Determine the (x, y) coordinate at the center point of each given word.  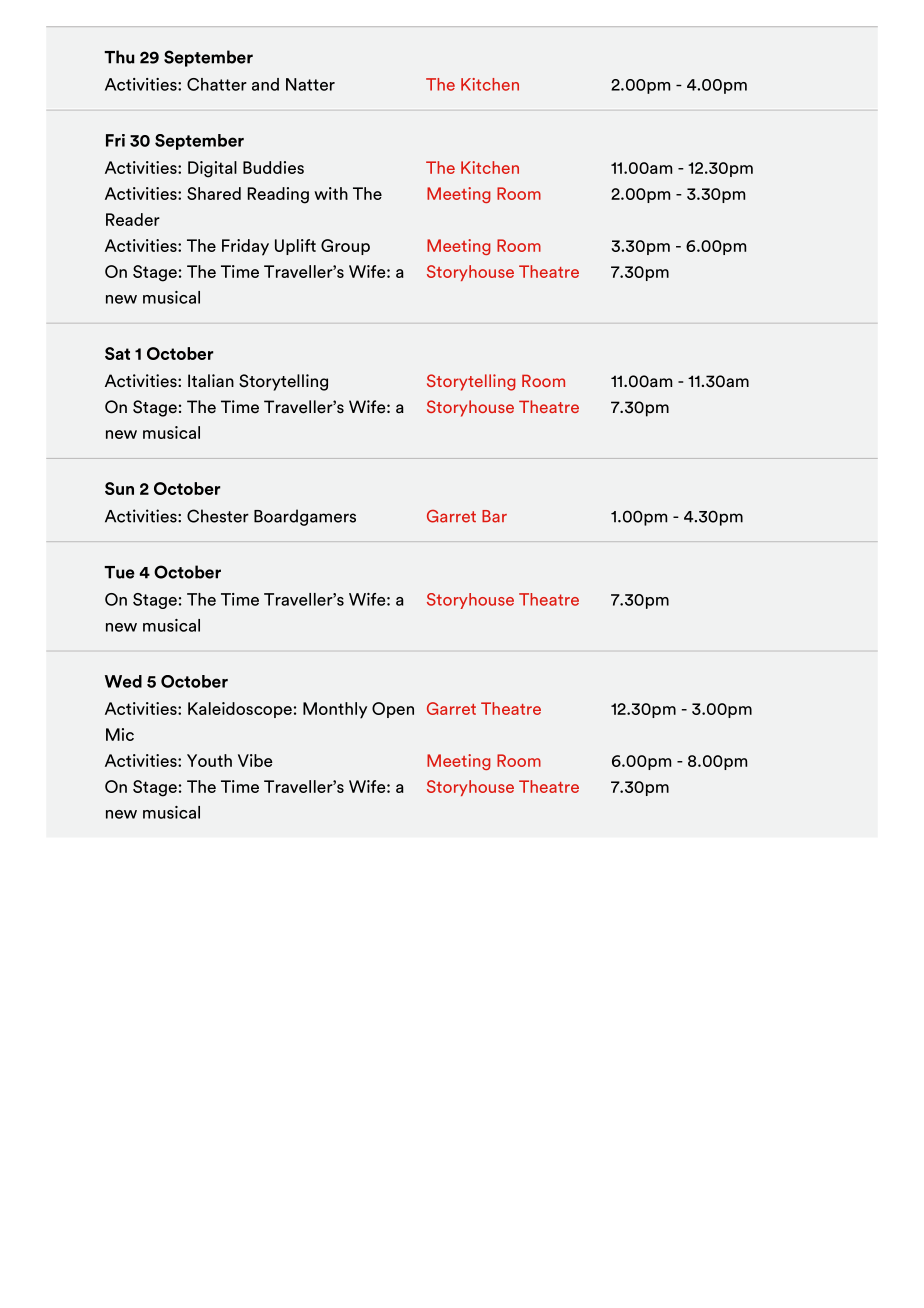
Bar (494, 516)
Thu (119, 57)
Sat (117, 353)
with (331, 193)
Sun (119, 488)
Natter (310, 84)
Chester (218, 516)
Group (345, 247)
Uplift (295, 247)
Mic (120, 734)
